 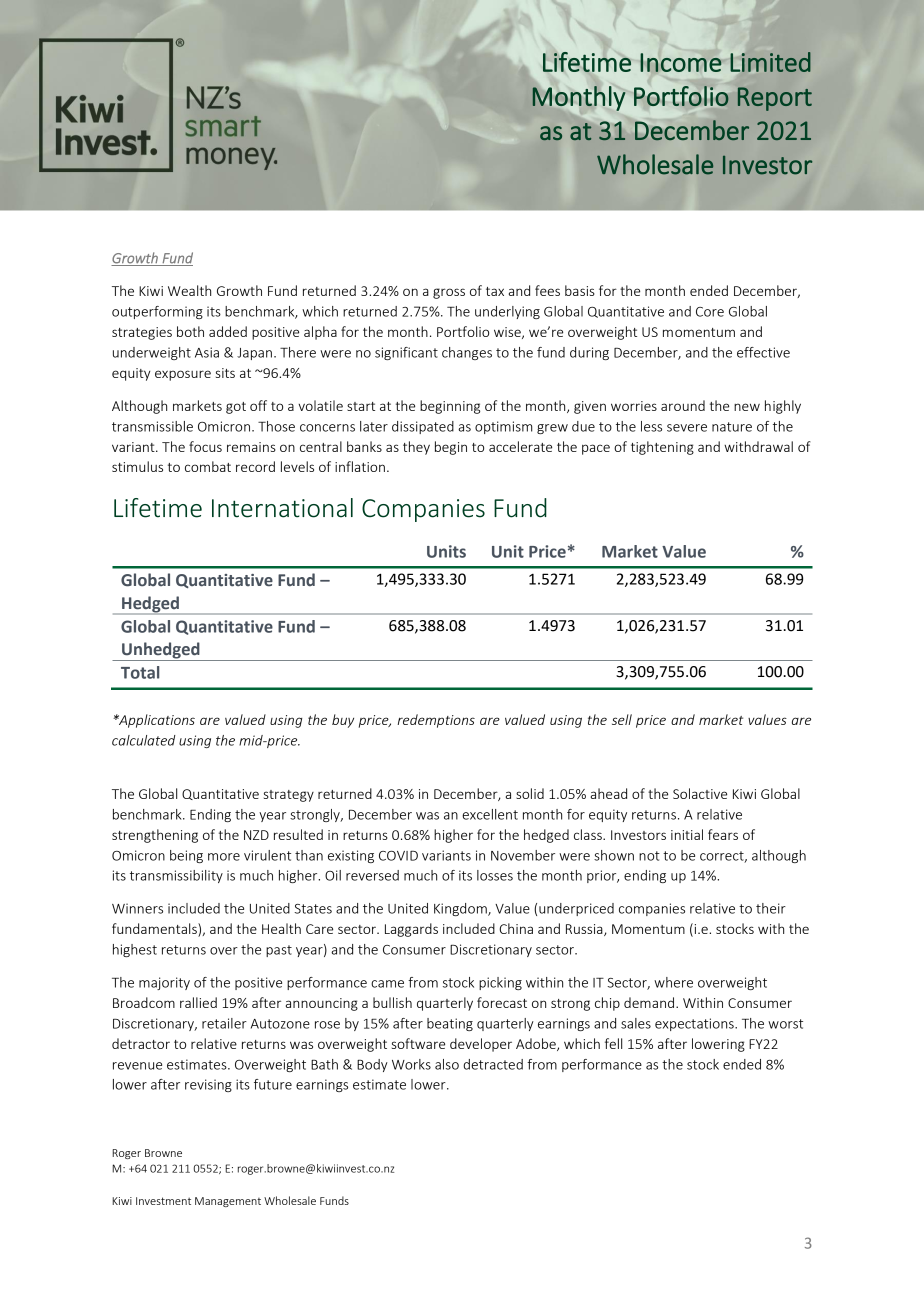 What do you see at coordinates (687, 428) in the screenshot?
I see `severe` at bounding box center [687, 428].
